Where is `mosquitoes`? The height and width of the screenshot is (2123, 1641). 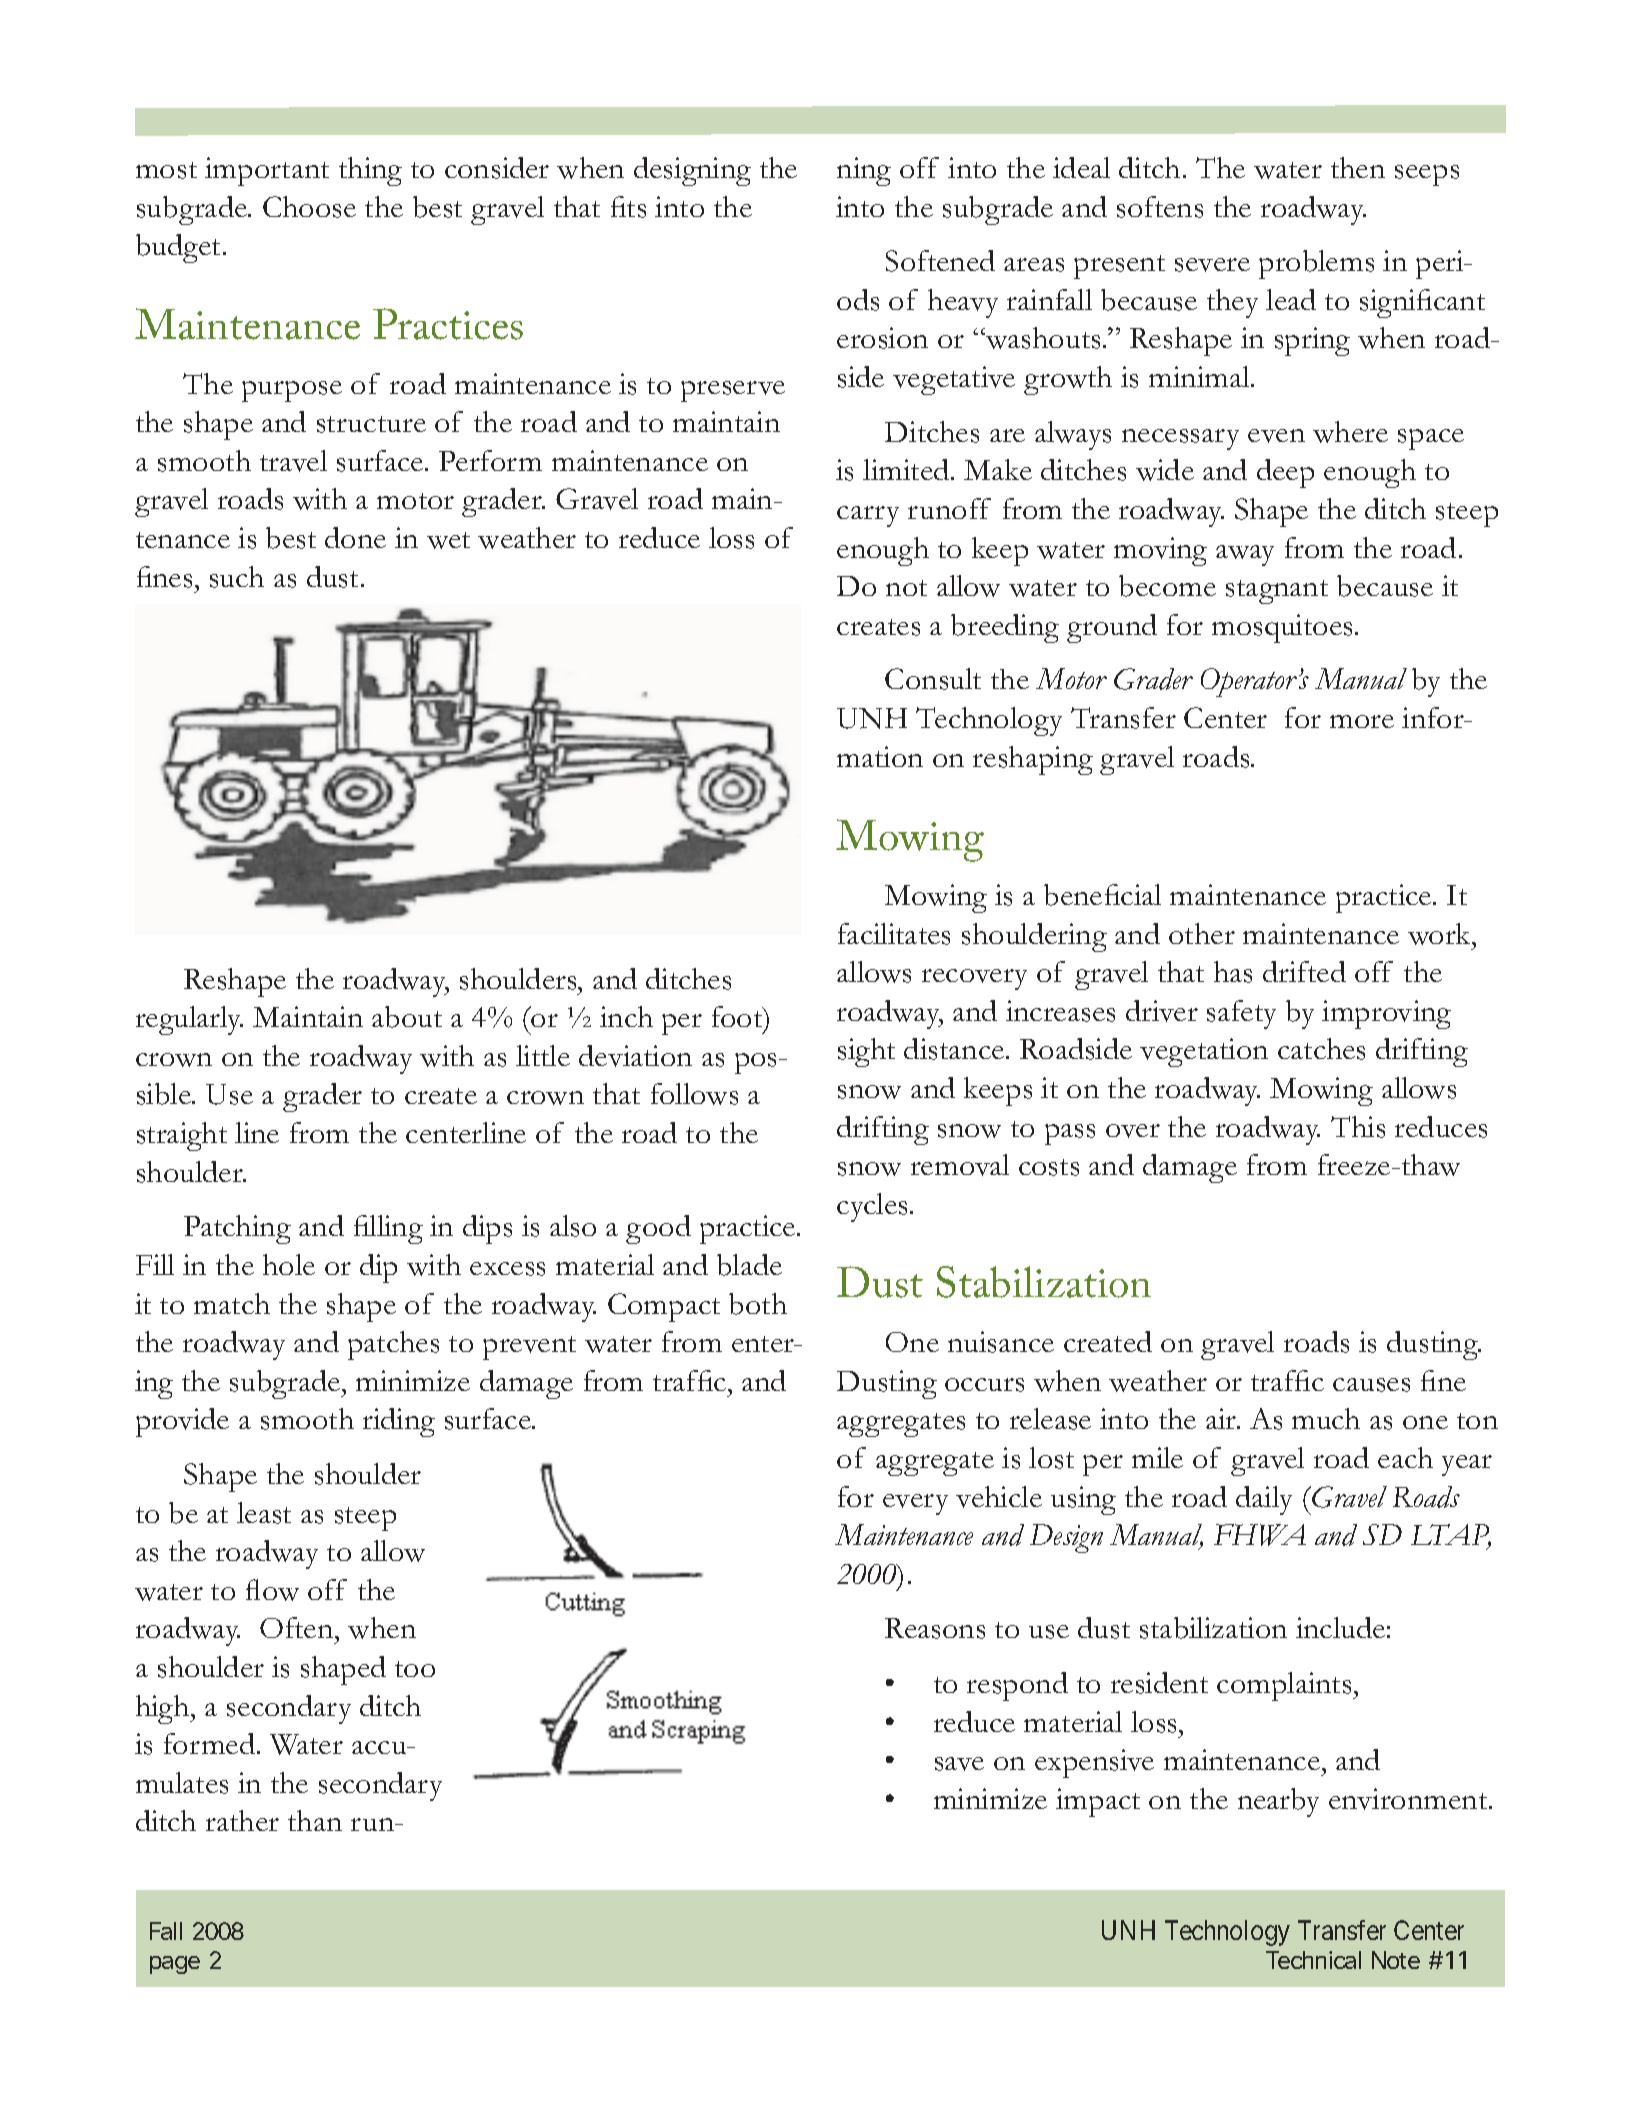 mosquitoes is located at coordinates (1282, 628).
